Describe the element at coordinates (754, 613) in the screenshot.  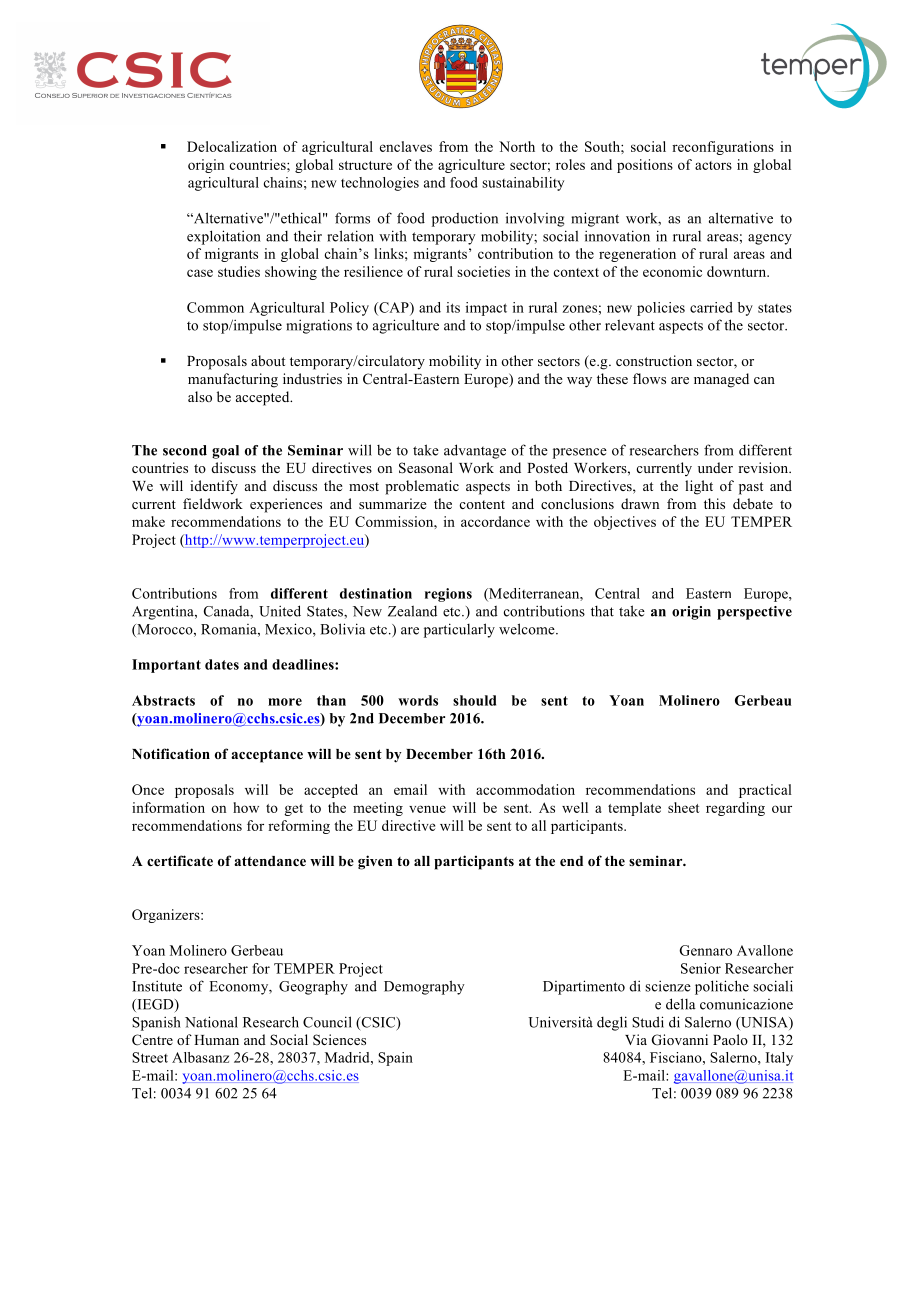
I see `perspective` at that location.
